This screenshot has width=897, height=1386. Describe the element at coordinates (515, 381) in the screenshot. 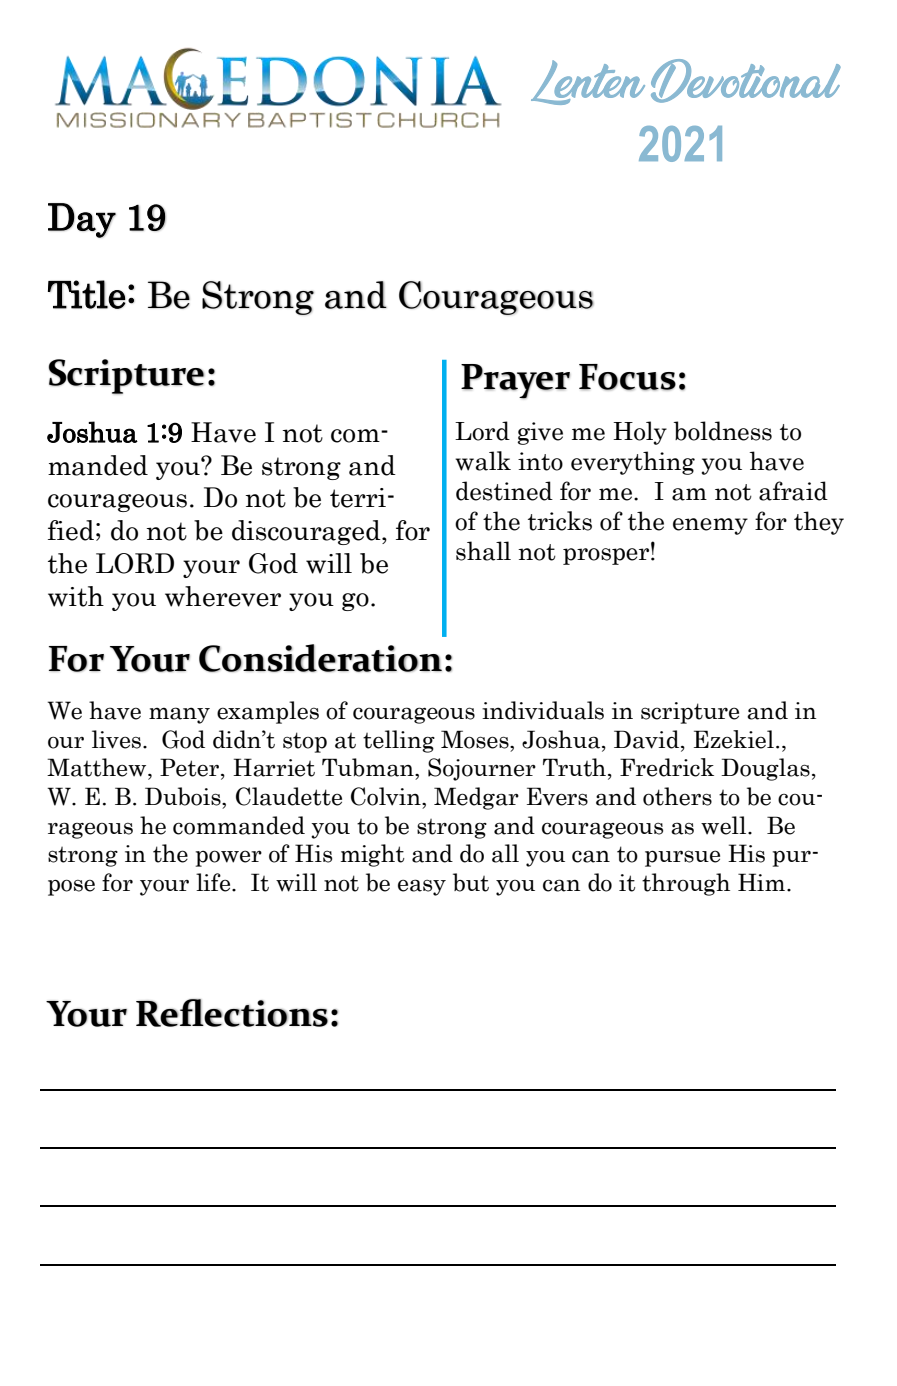

I see `Prayer` at that location.
